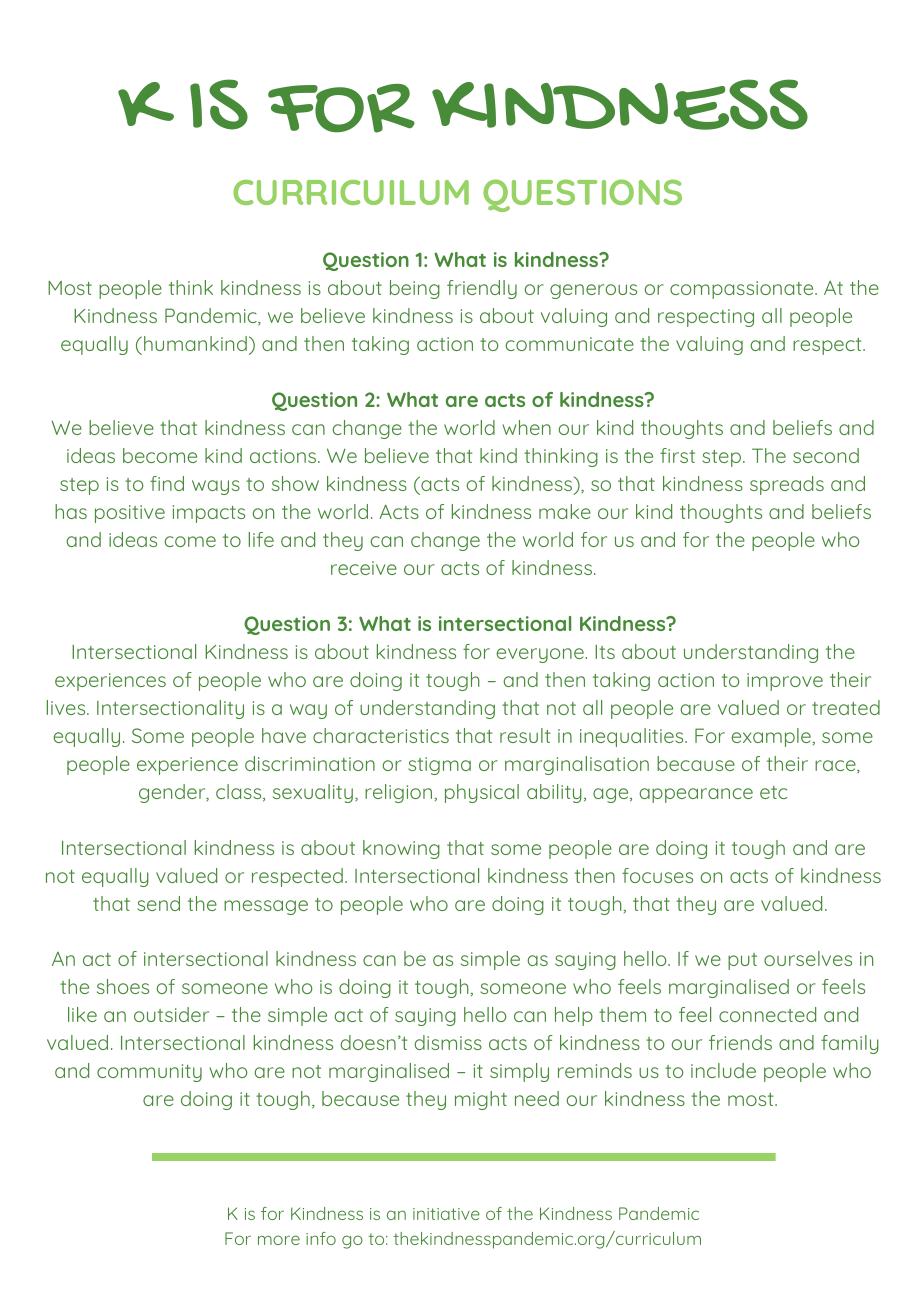 The height and width of the document is (1308, 924). Describe the element at coordinates (130, 514) in the document. I see `positive` at that location.
